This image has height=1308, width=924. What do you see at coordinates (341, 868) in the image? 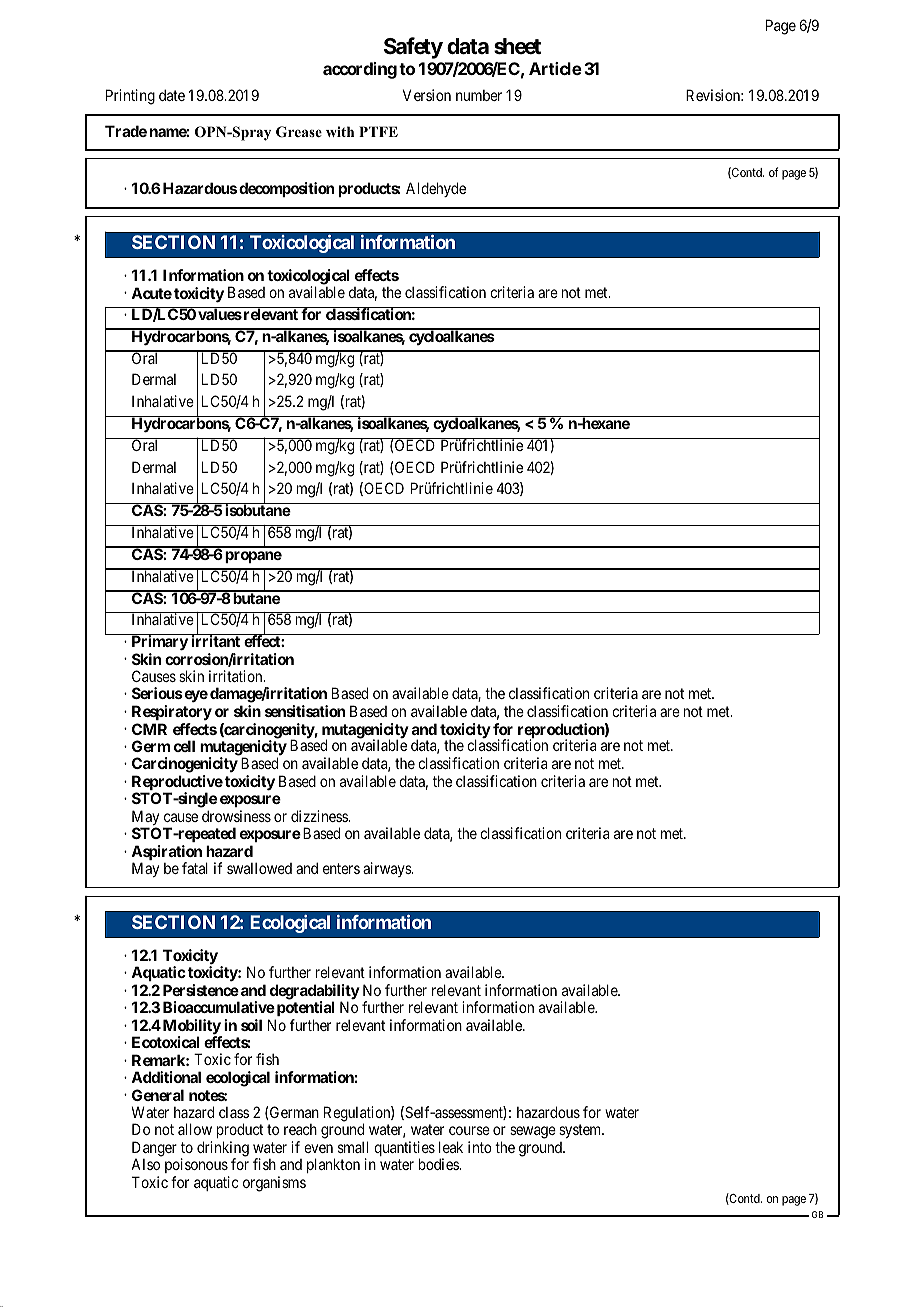
I see `enters` at bounding box center [341, 868].
